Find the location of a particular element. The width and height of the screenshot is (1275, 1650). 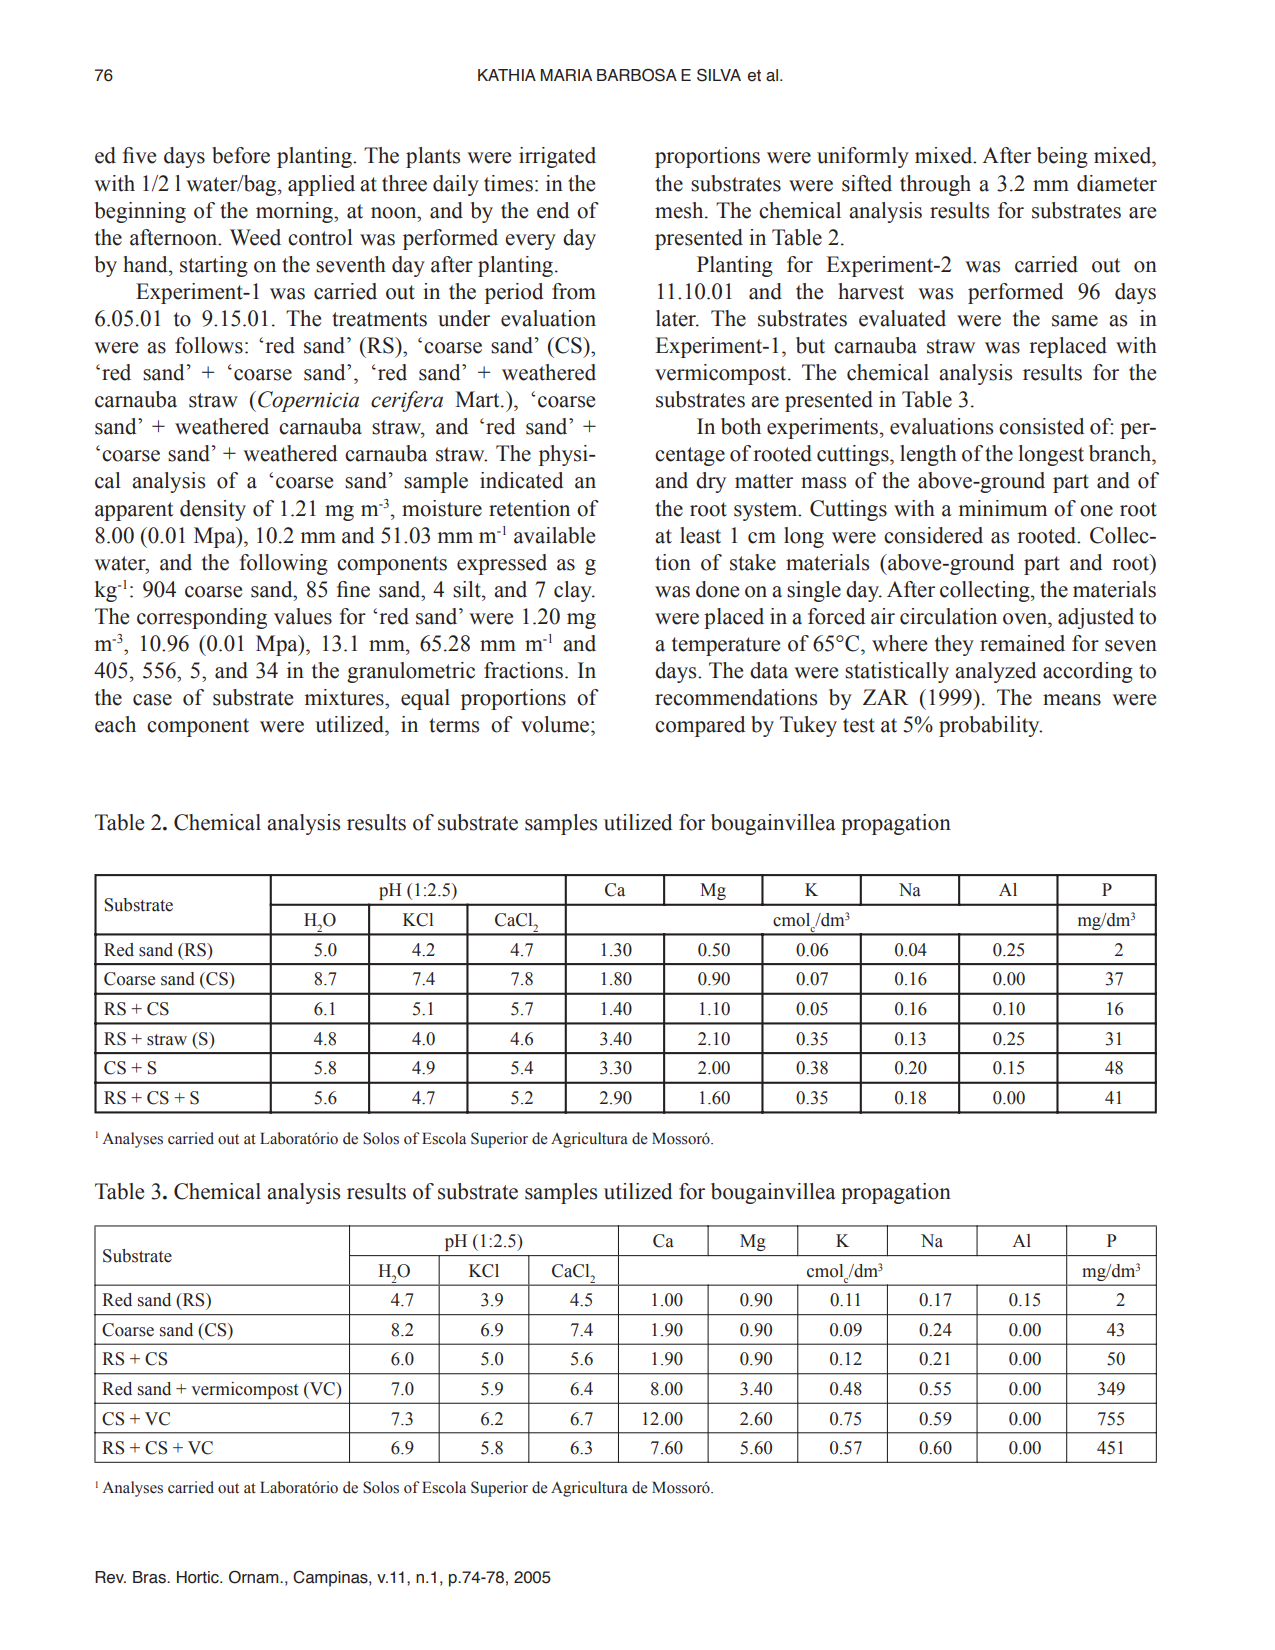

volume is located at coordinates (556, 724).
